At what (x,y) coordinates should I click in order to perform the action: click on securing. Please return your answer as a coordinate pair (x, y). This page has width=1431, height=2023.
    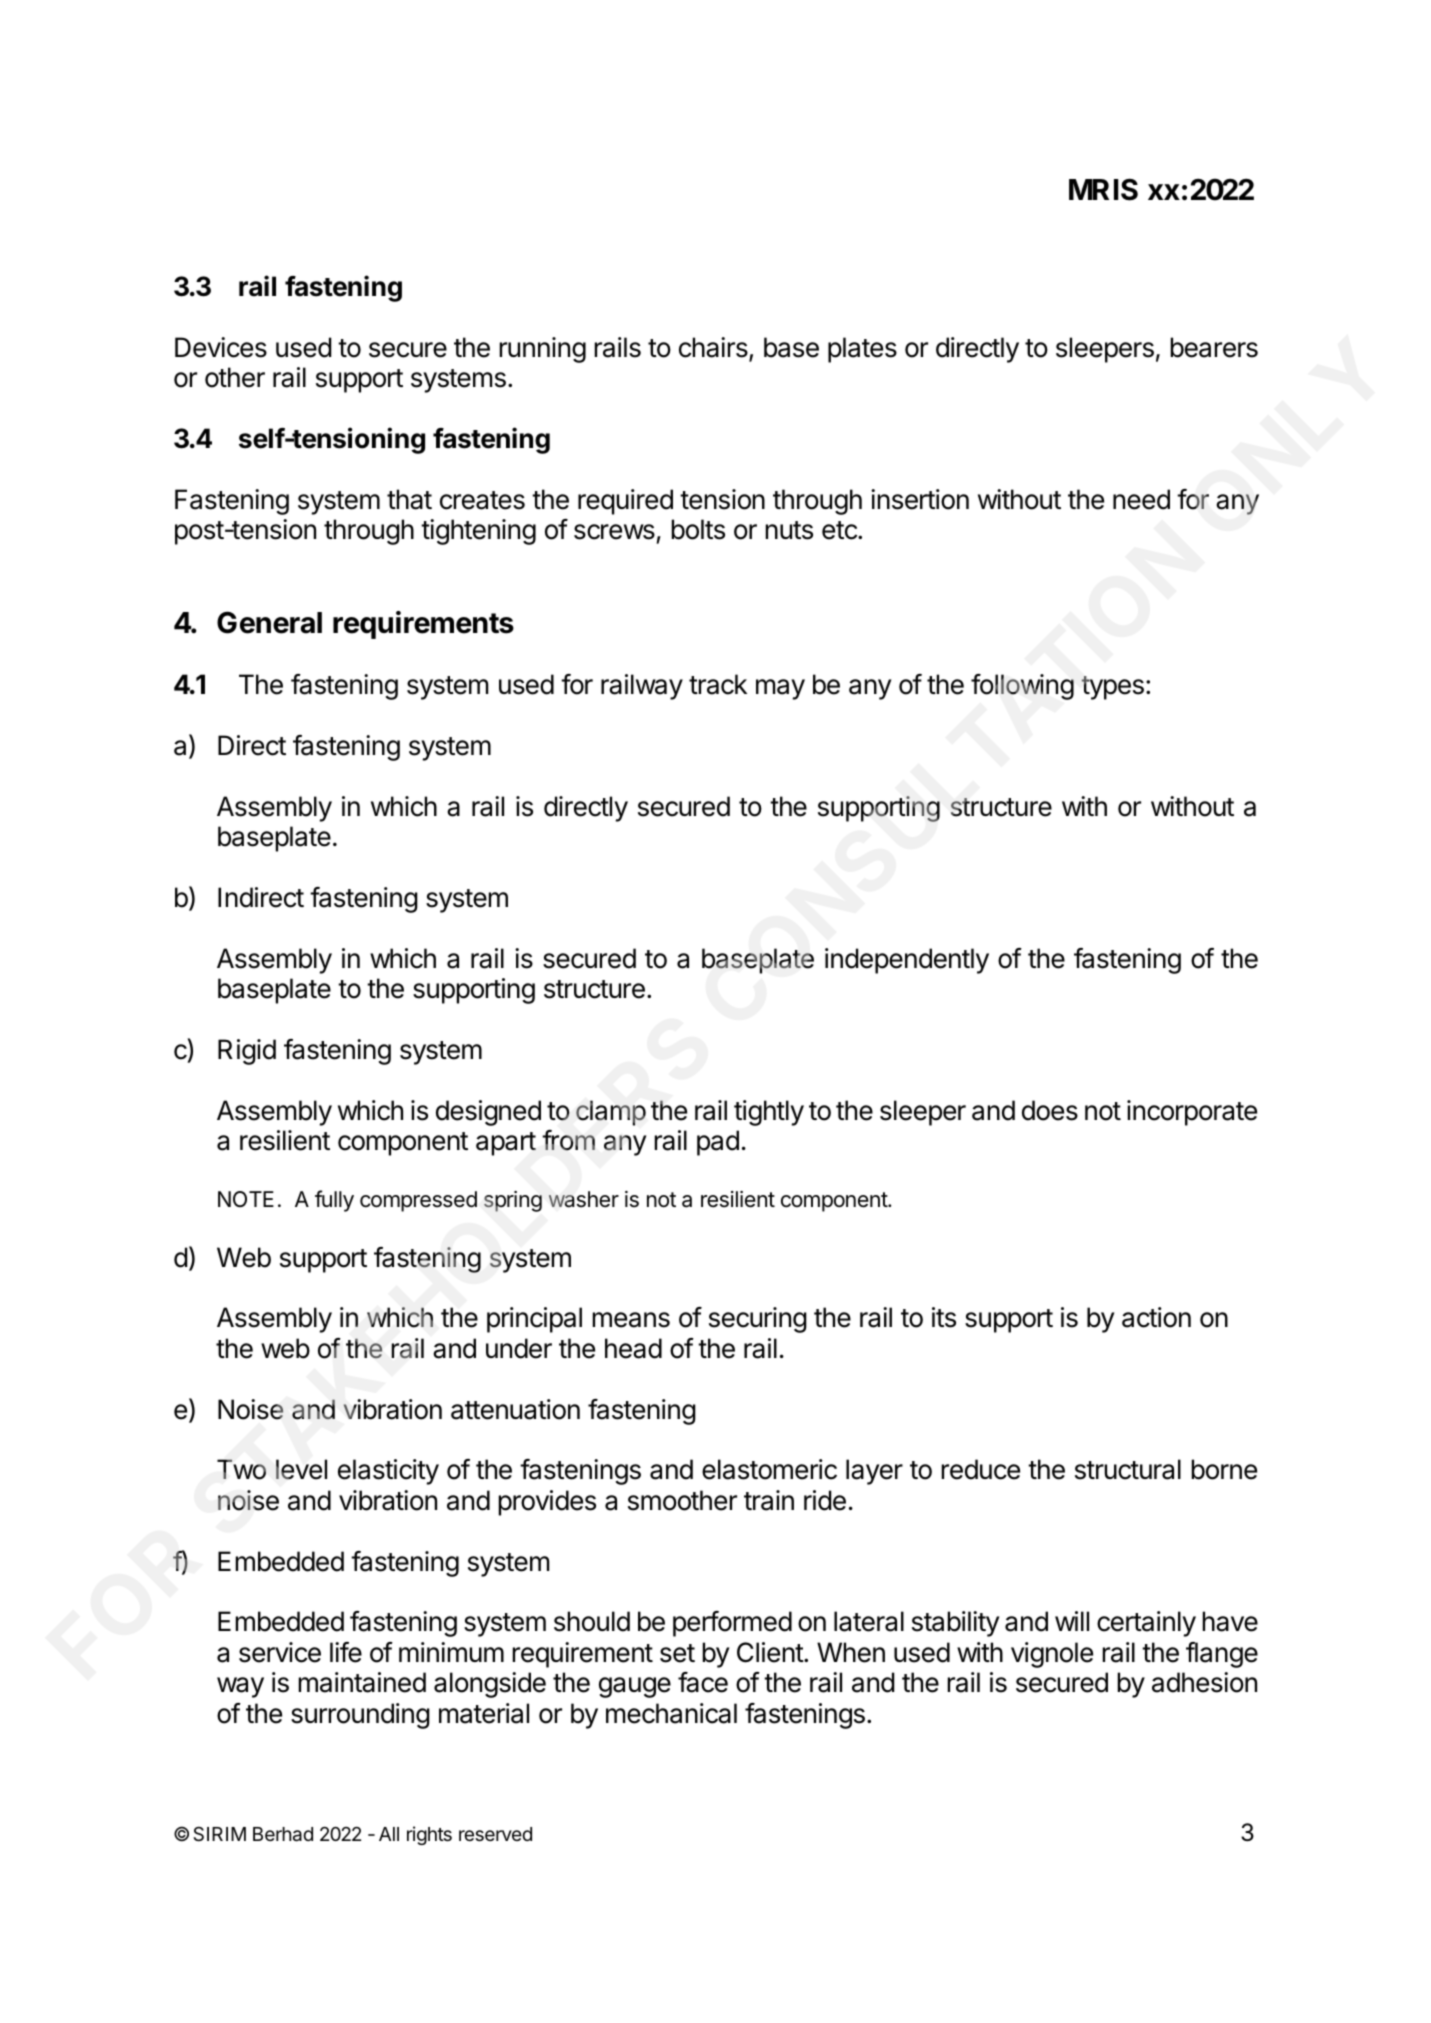
    Looking at the image, I should click on (758, 1320).
